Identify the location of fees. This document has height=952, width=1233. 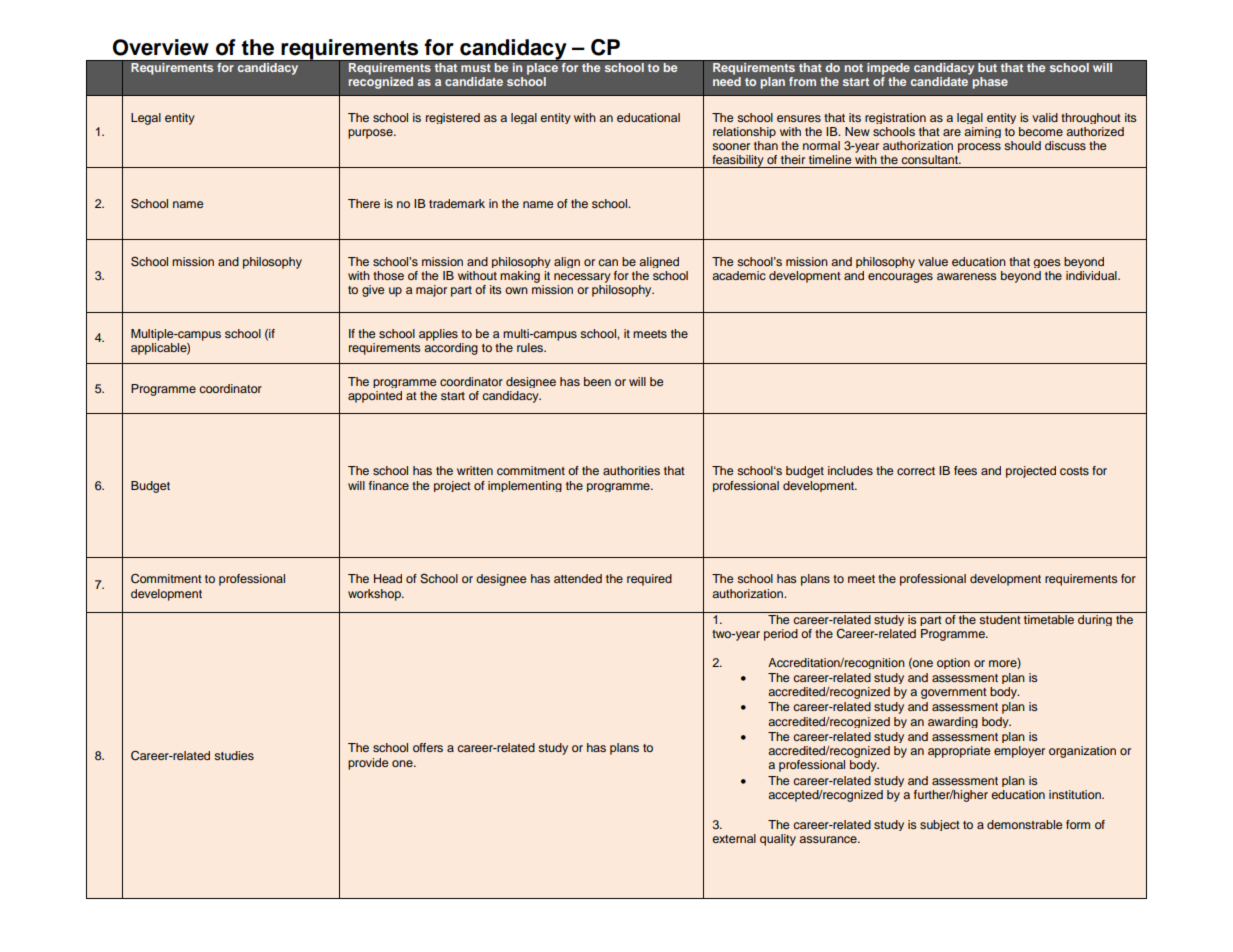
(965, 470).
